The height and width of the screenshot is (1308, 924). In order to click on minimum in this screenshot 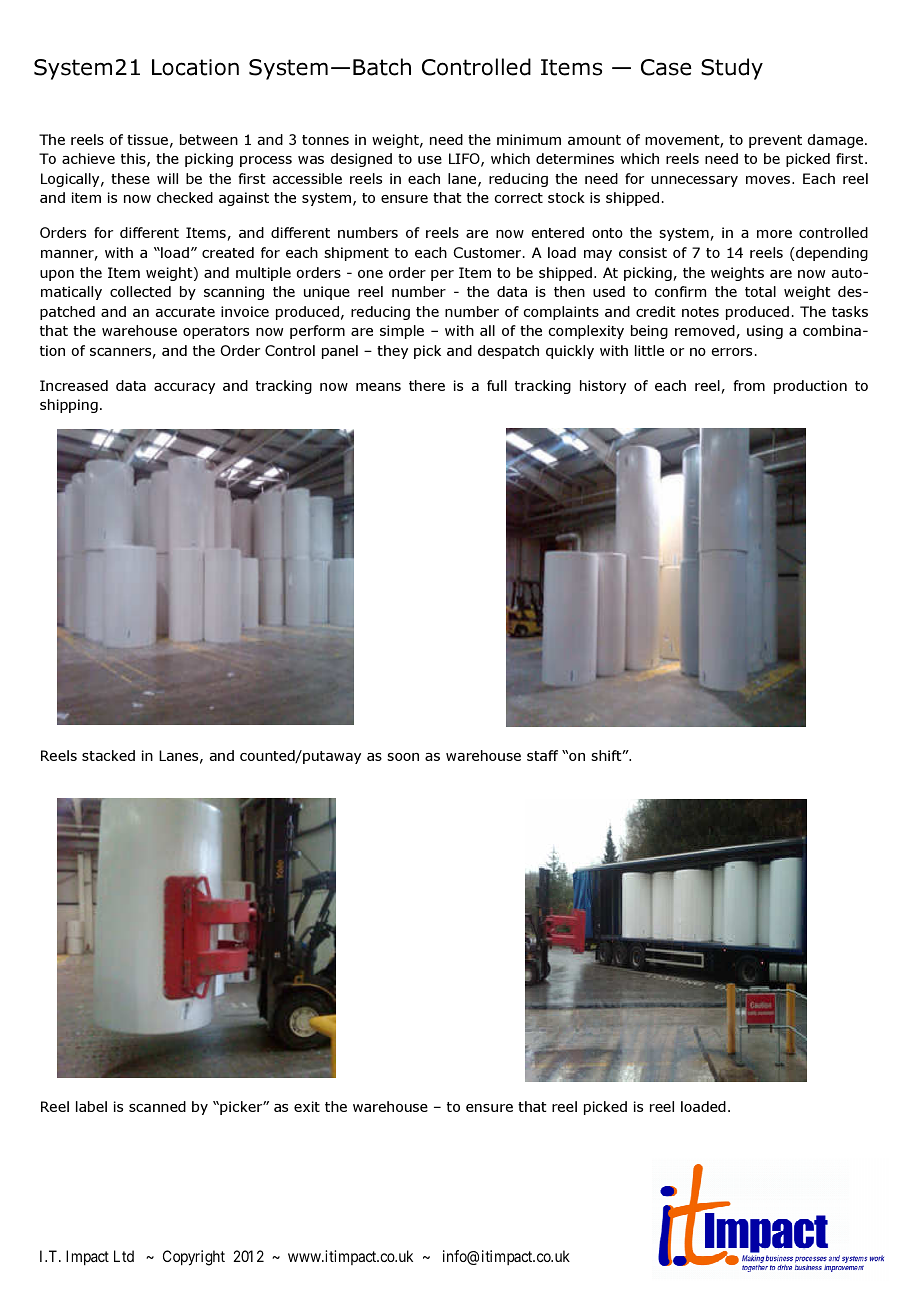, I will do `click(529, 139)`.
